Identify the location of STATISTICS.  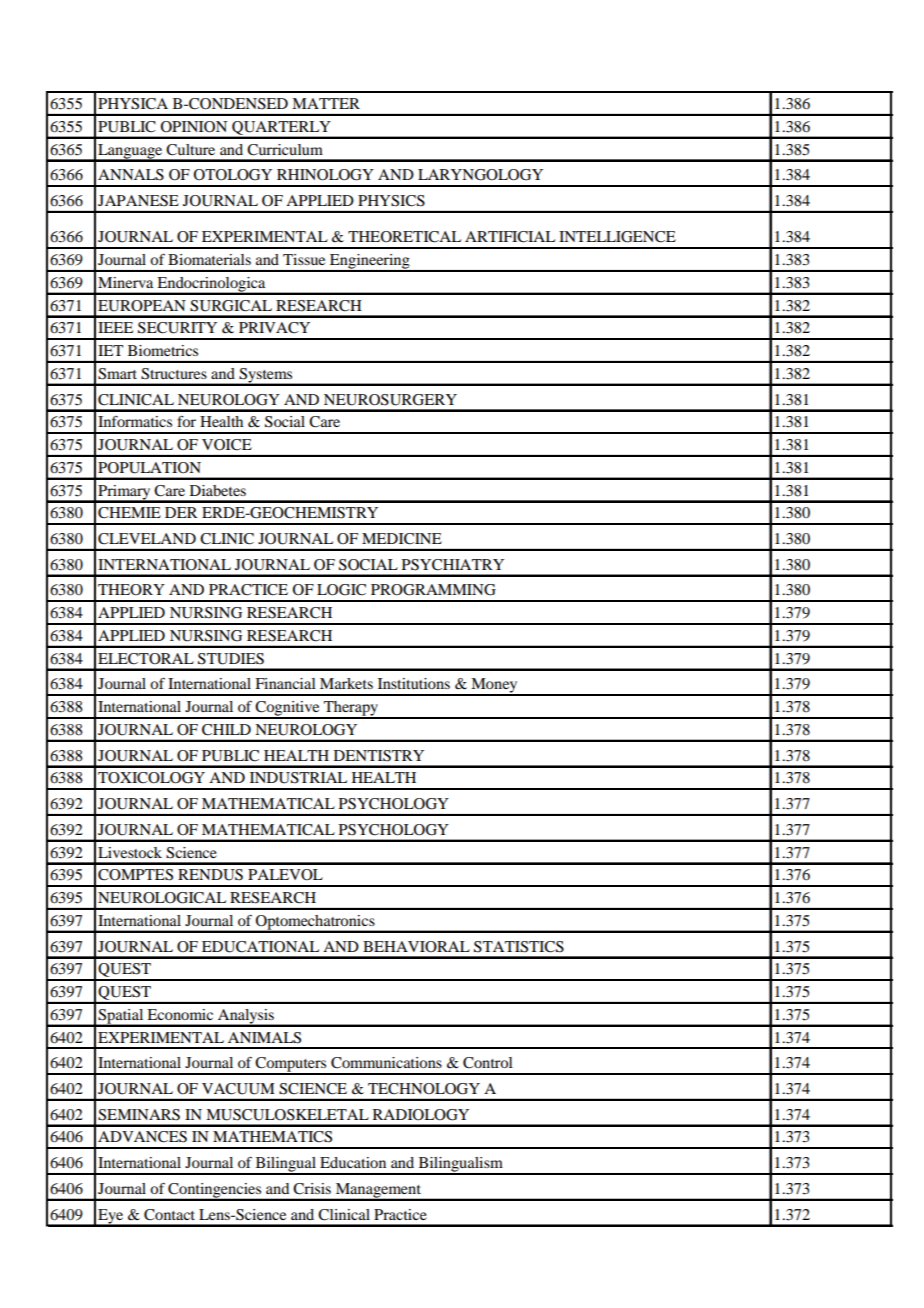
(519, 947).
